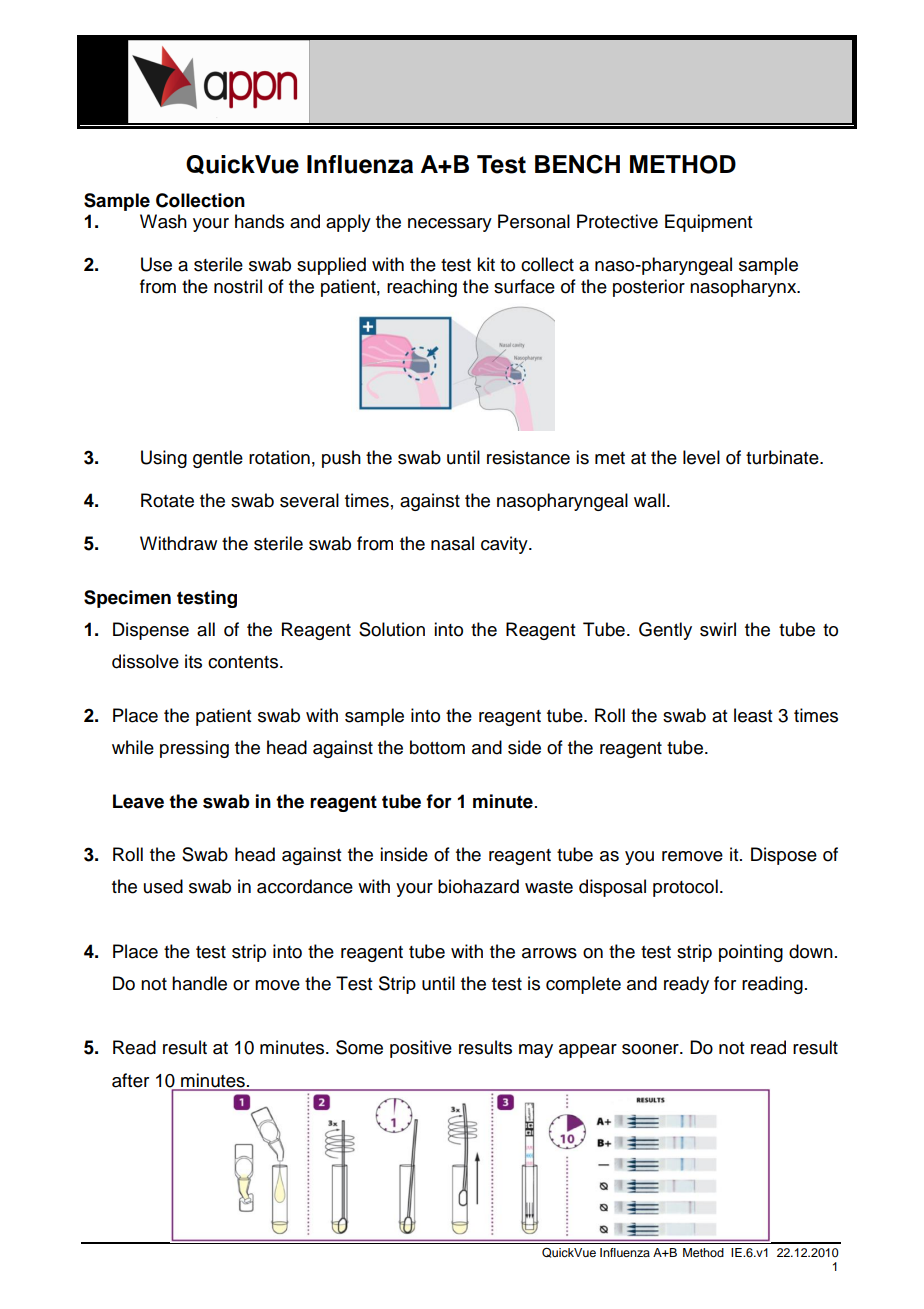 The image size is (924, 1309). I want to click on Solution, so click(392, 629).
